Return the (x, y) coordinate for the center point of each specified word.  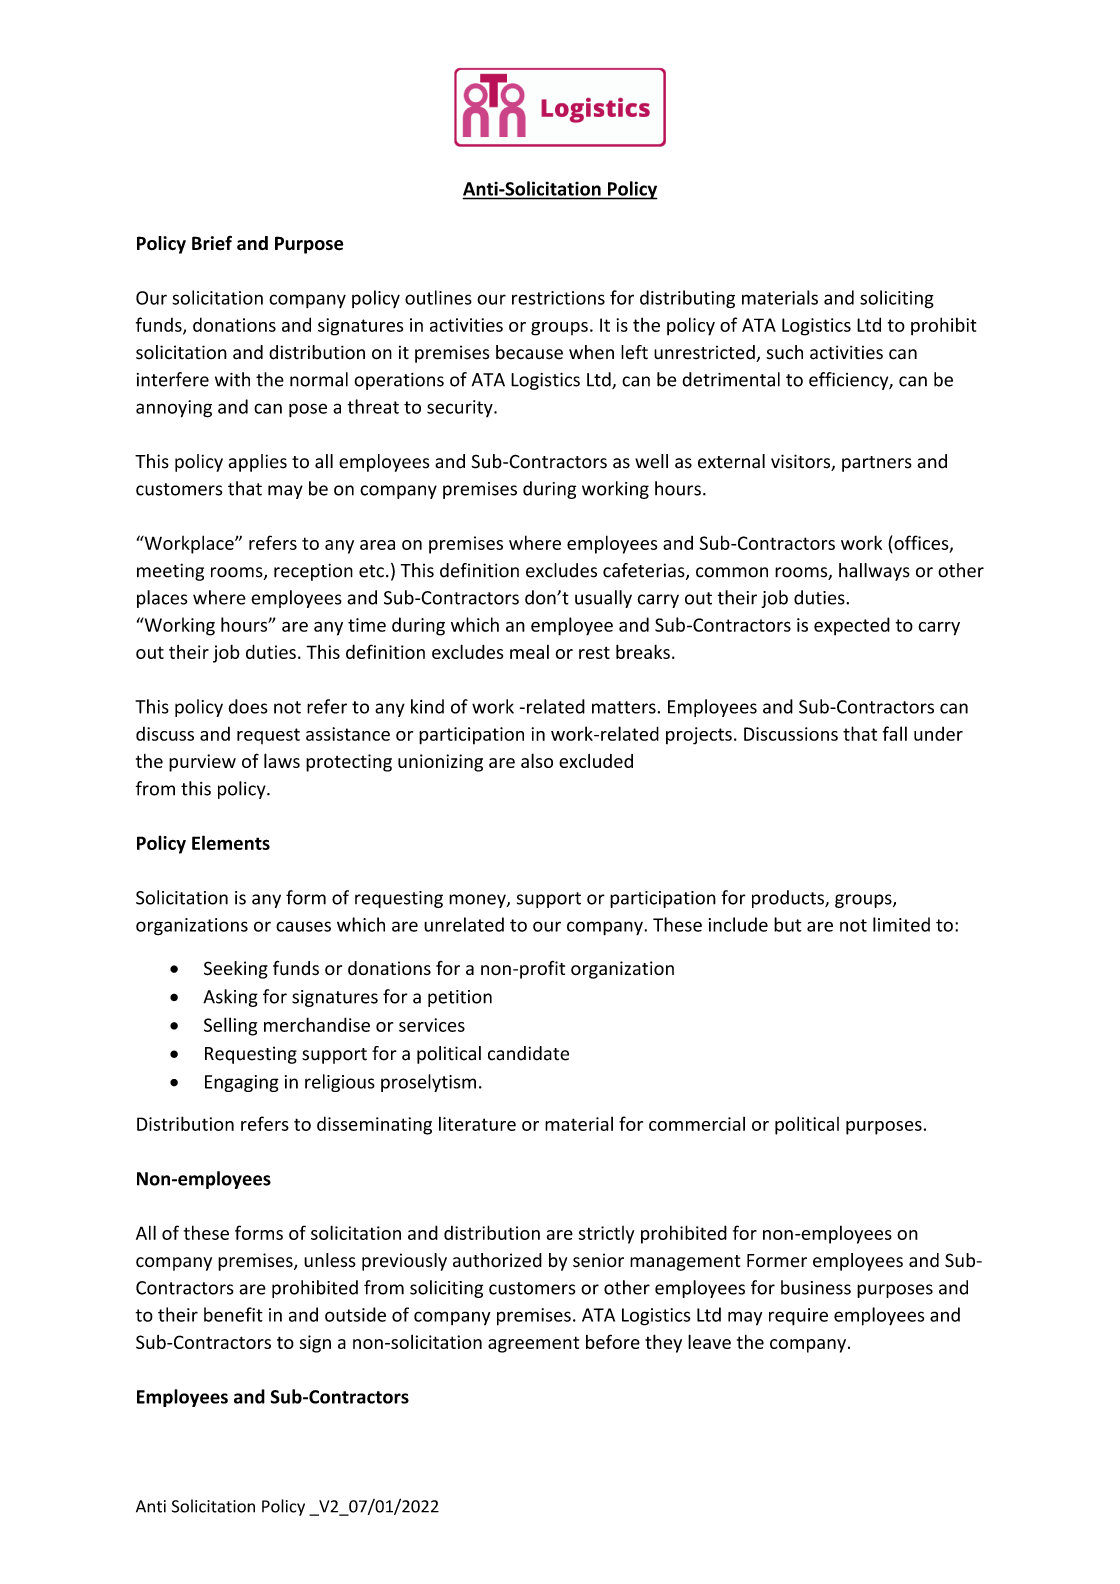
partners (877, 464)
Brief (212, 243)
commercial (697, 1124)
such (785, 352)
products (789, 899)
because (529, 352)
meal (529, 652)
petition (460, 998)
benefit (233, 1314)
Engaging (242, 1083)
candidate (528, 1053)
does (248, 706)
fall (895, 733)
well (651, 461)
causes (303, 926)
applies (257, 463)
